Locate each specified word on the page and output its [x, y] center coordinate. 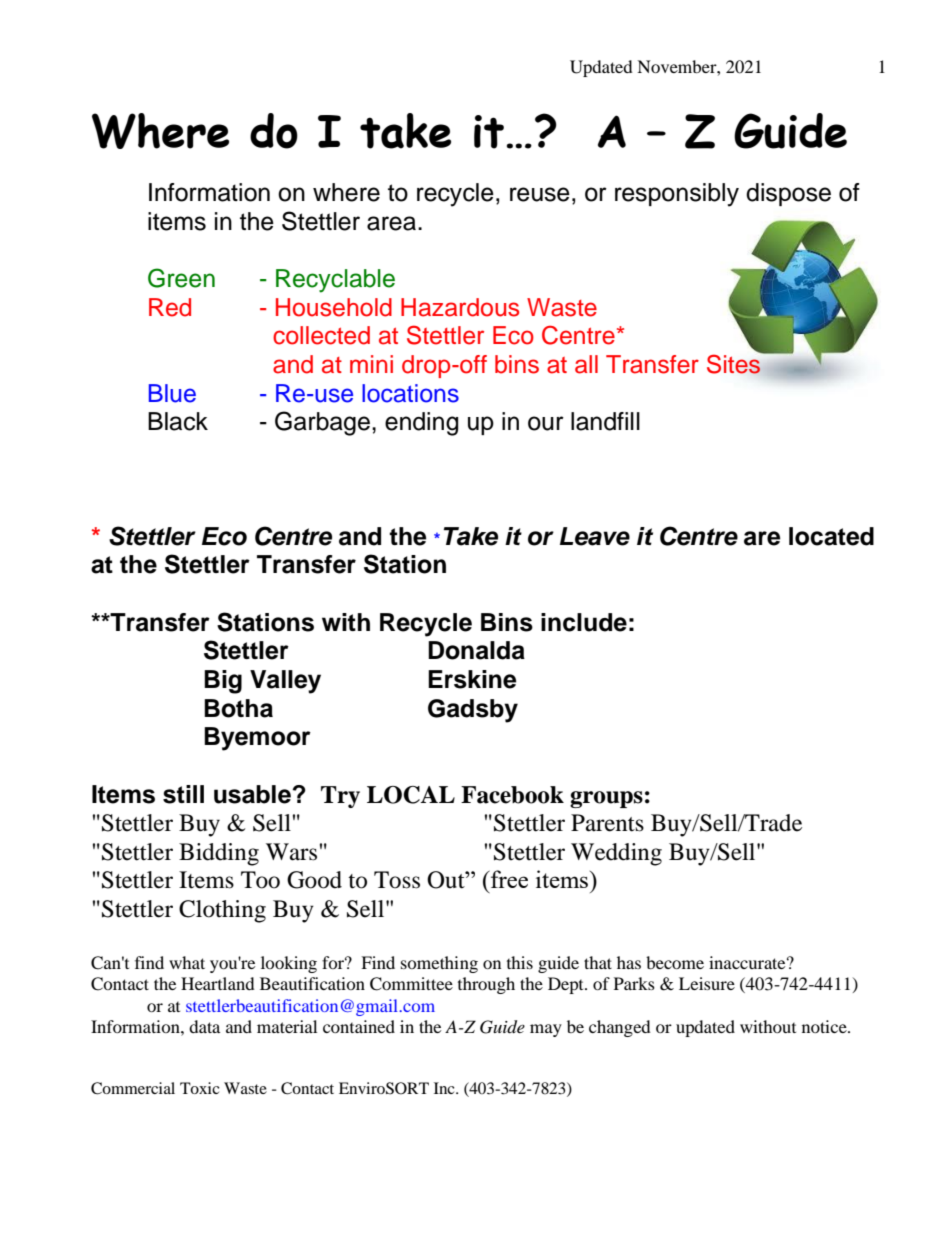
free [508, 879]
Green [181, 278]
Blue [172, 393]
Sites [735, 363]
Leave [595, 536]
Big [223, 682]
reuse [540, 194]
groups [606, 799]
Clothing [222, 911]
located [831, 536]
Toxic [200, 1088]
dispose [788, 194]
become [675, 962]
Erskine [472, 679]
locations [410, 393]
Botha [238, 708]
